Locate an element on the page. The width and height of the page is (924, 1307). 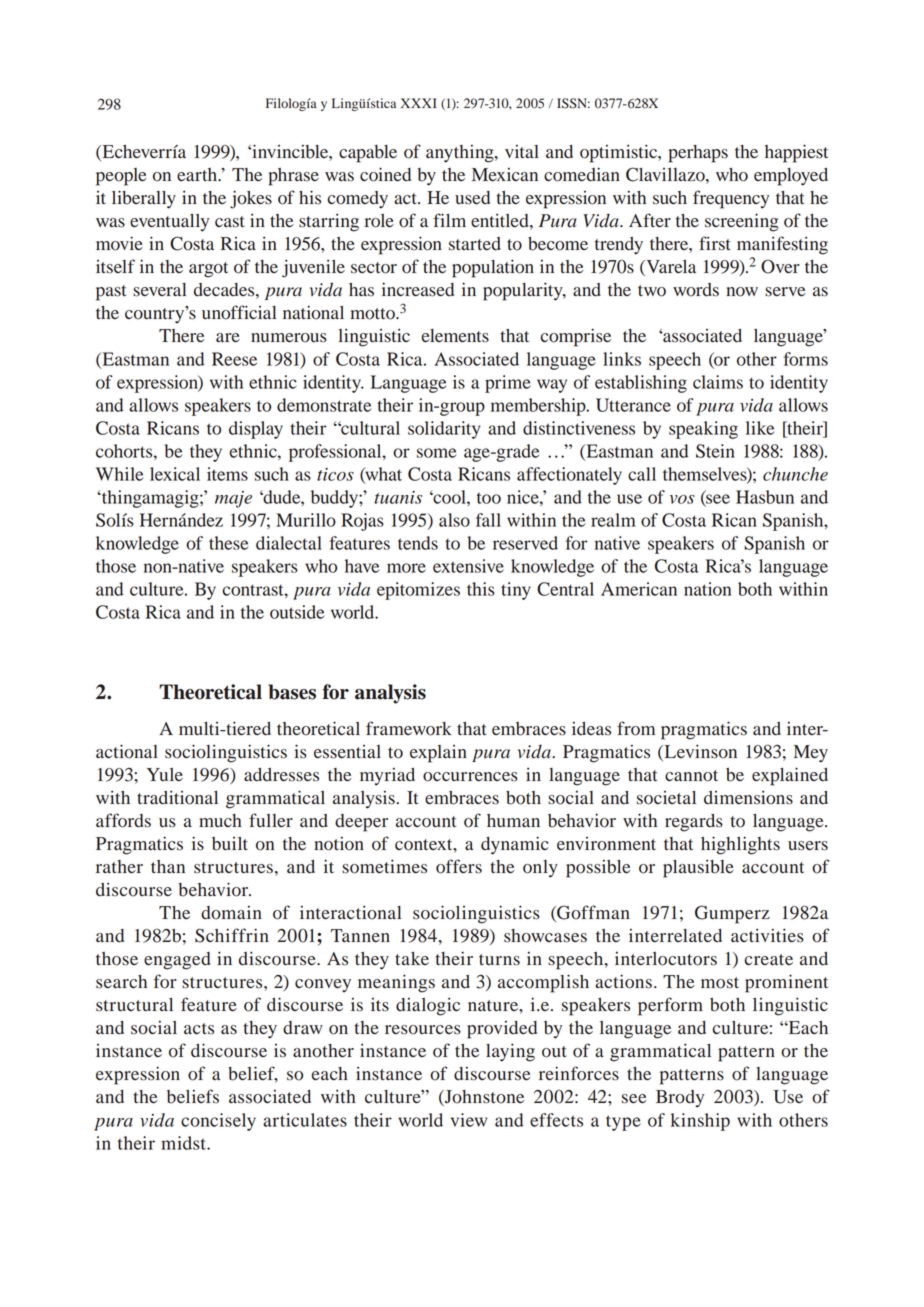
offers is located at coordinates (459, 866).
